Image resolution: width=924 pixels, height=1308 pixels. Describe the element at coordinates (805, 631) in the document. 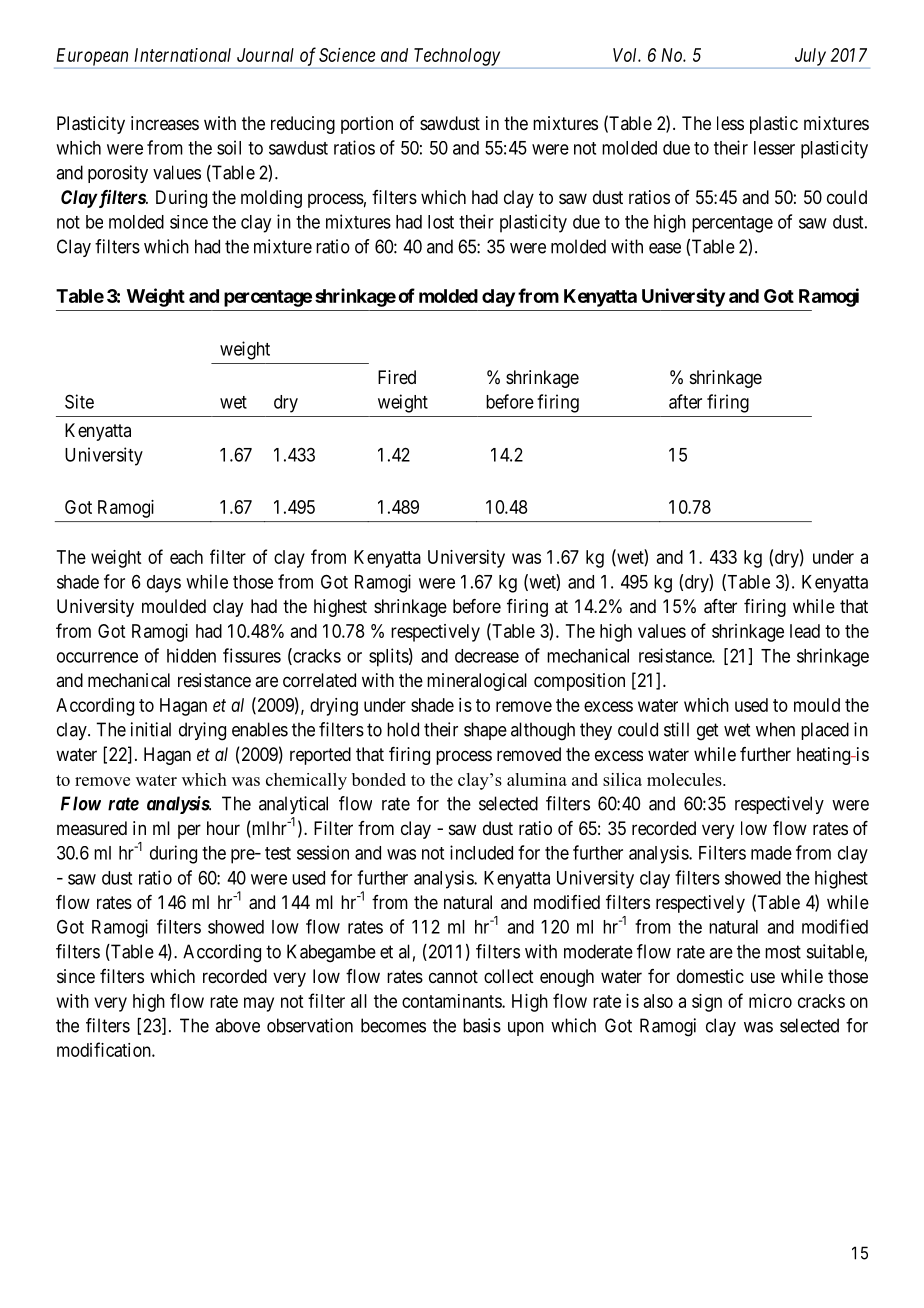

I see `lead` at that location.
